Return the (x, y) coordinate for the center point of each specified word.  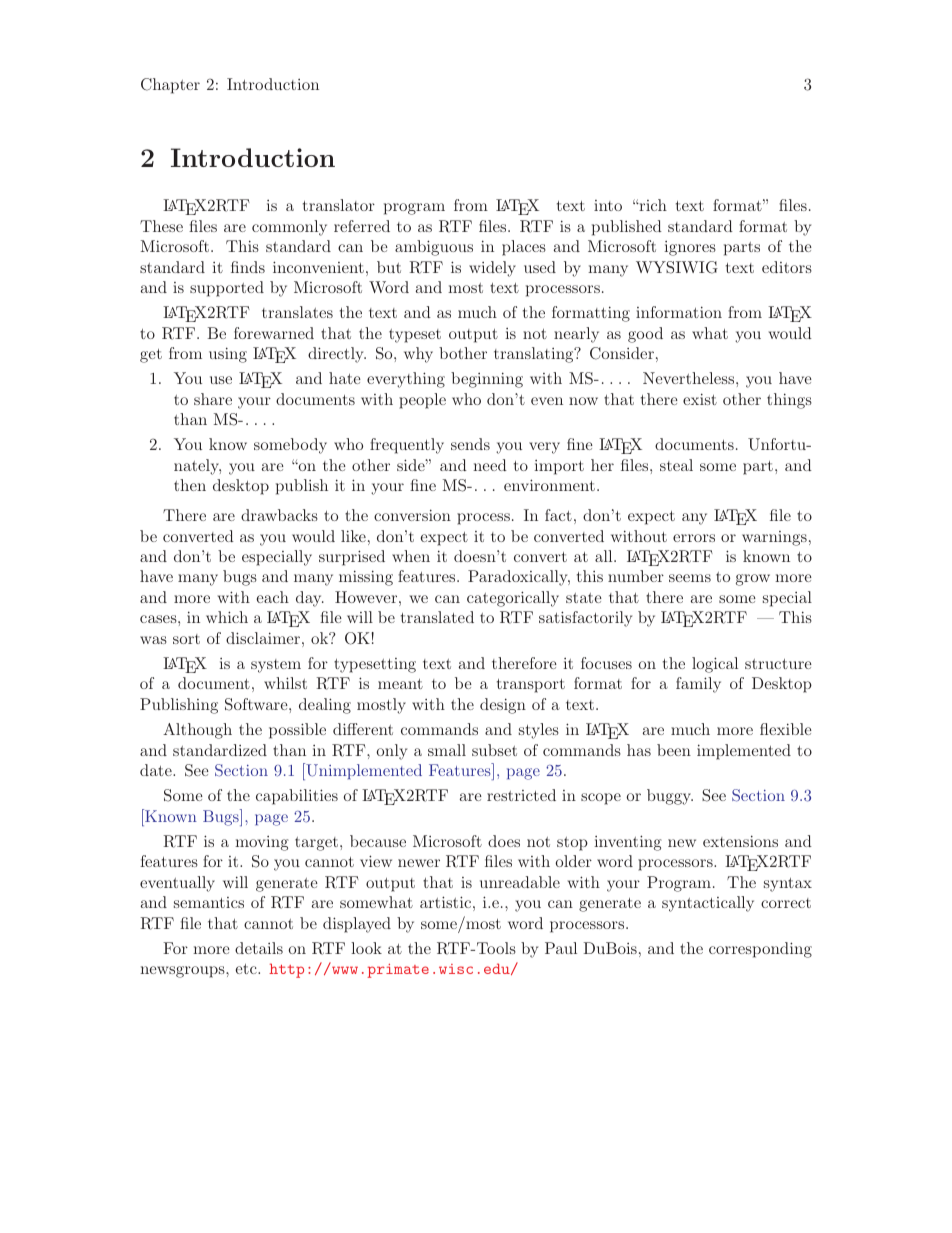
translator (339, 205)
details (259, 948)
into (608, 205)
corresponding (760, 950)
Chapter (170, 86)
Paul (561, 948)
